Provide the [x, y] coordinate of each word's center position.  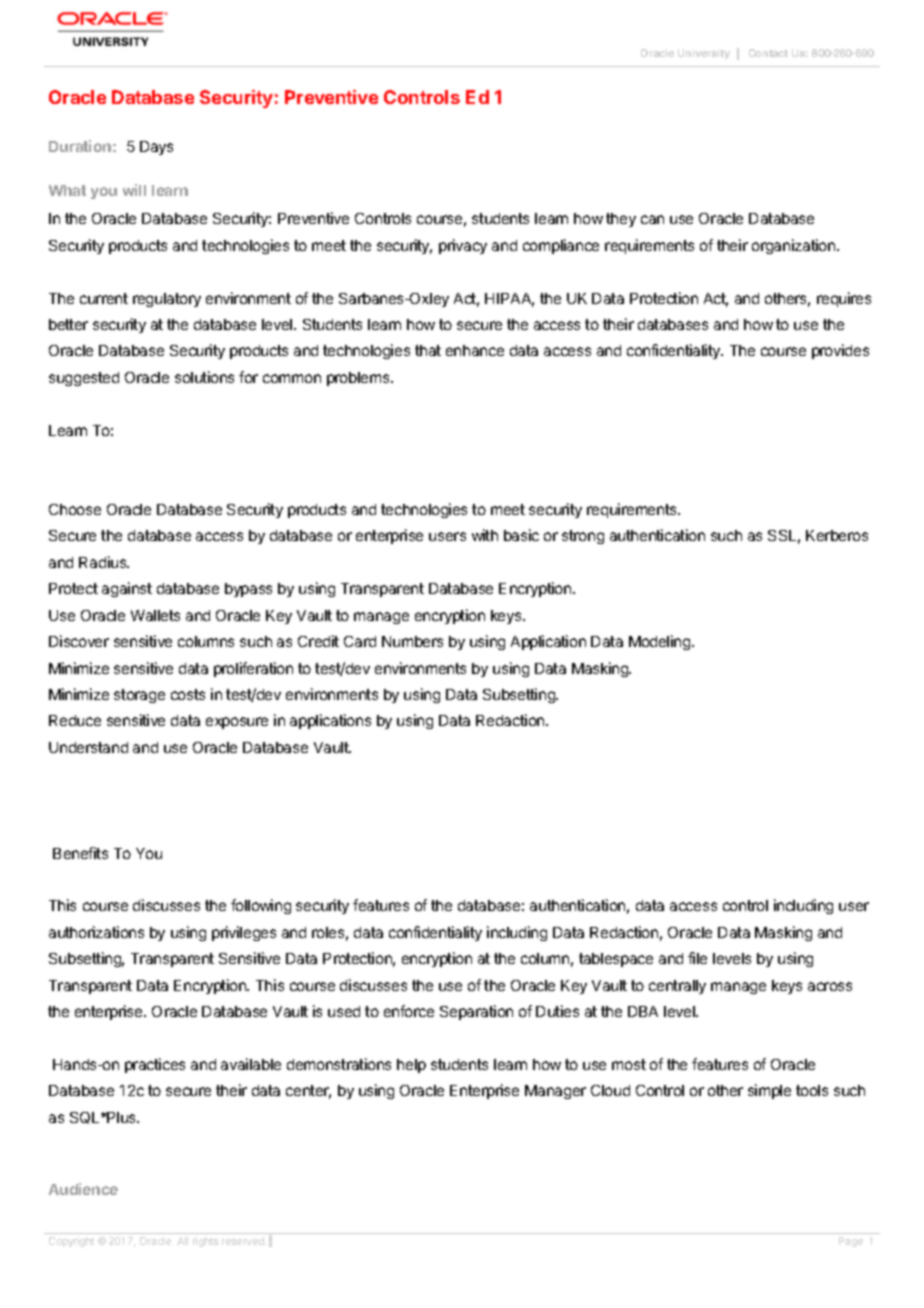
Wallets [155, 615]
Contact [768, 53]
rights [205, 1242]
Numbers [412, 641]
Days [156, 148]
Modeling [661, 642]
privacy [463, 246]
